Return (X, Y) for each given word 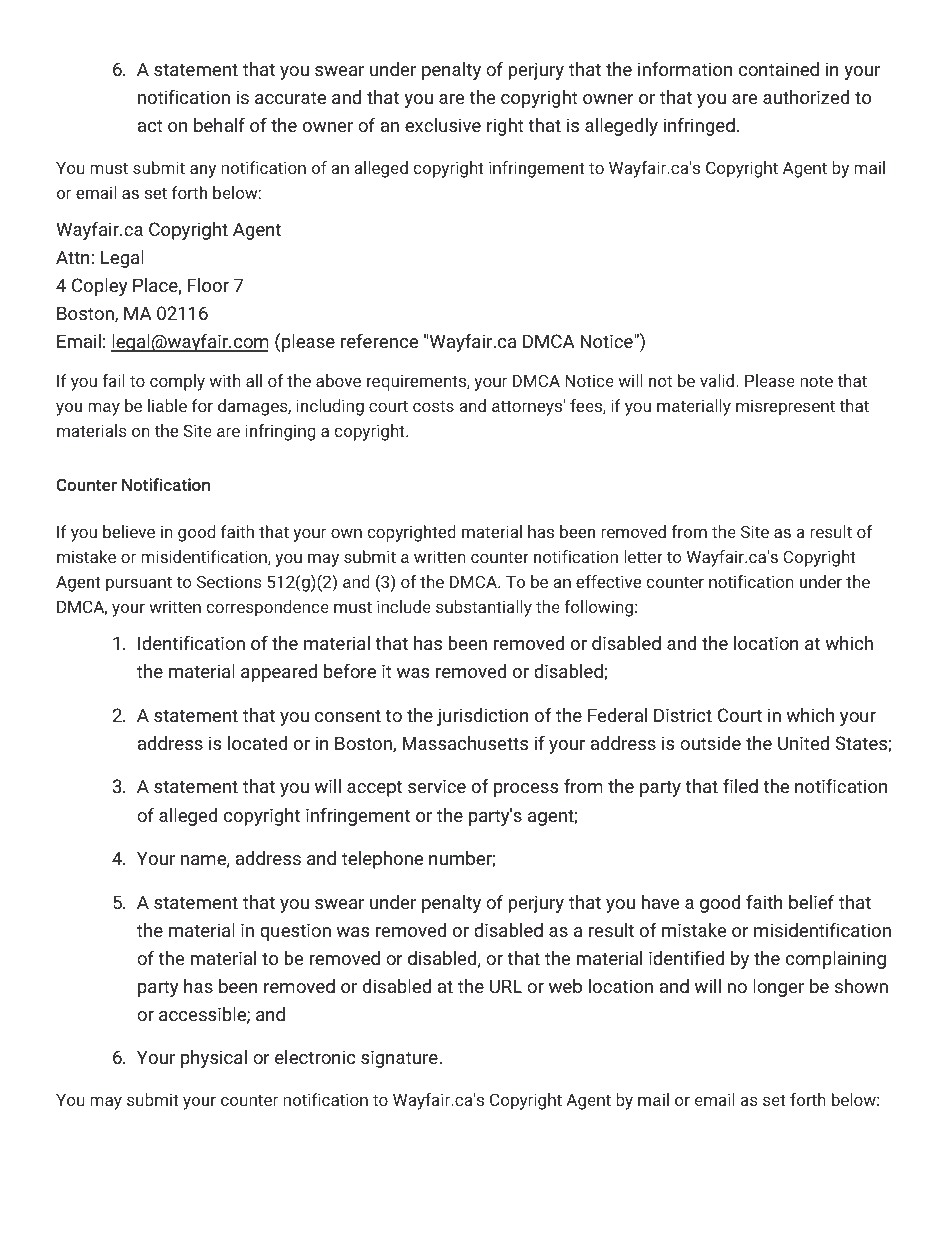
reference (379, 341)
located (257, 743)
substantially (484, 608)
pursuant (139, 584)
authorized (806, 97)
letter (643, 556)
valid (718, 380)
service (437, 786)
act (150, 125)
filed (740, 786)
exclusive (443, 125)
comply (177, 382)
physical (214, 1059)
